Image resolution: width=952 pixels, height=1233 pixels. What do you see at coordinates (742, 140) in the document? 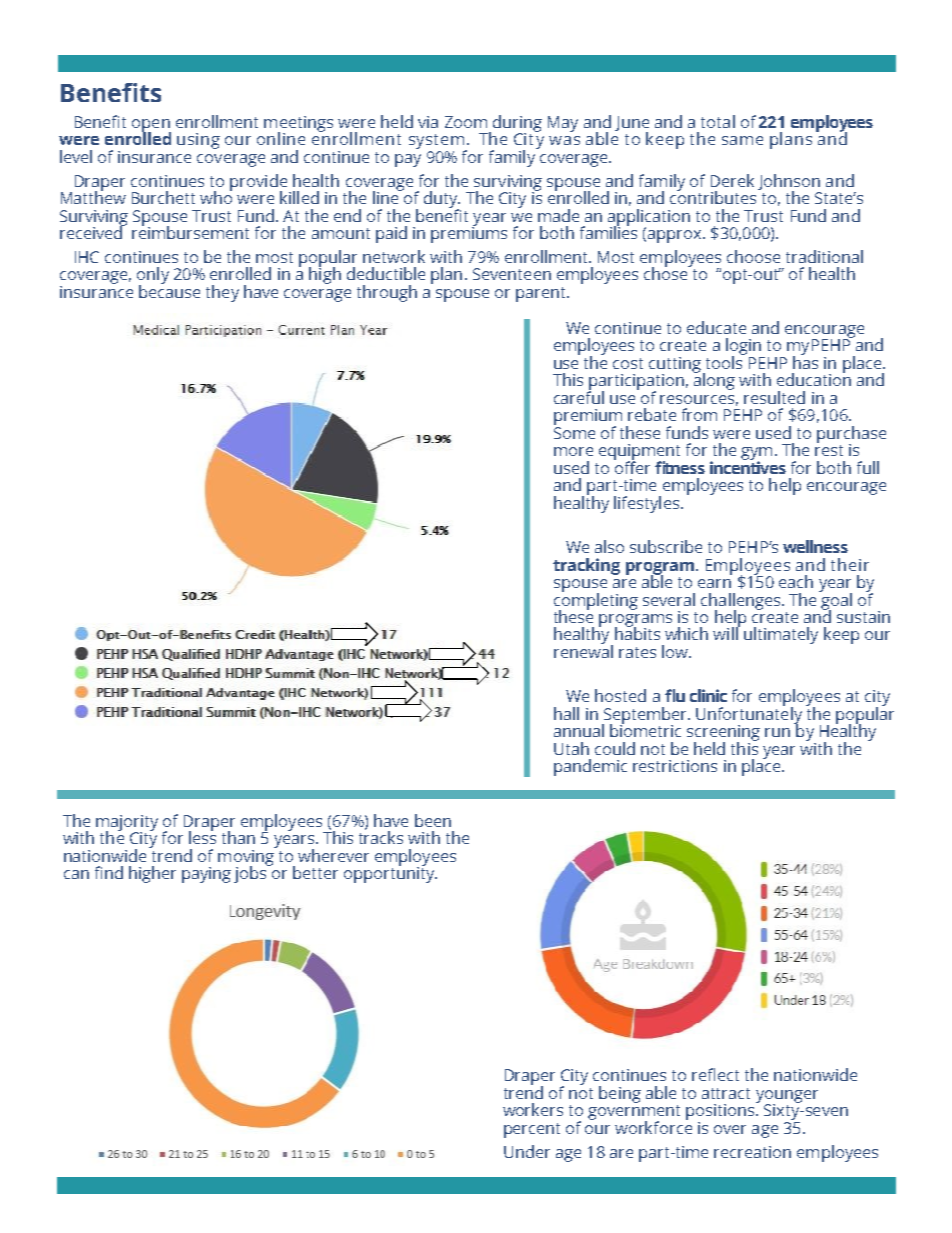
I see `same` at bounding box center [742, 140].
